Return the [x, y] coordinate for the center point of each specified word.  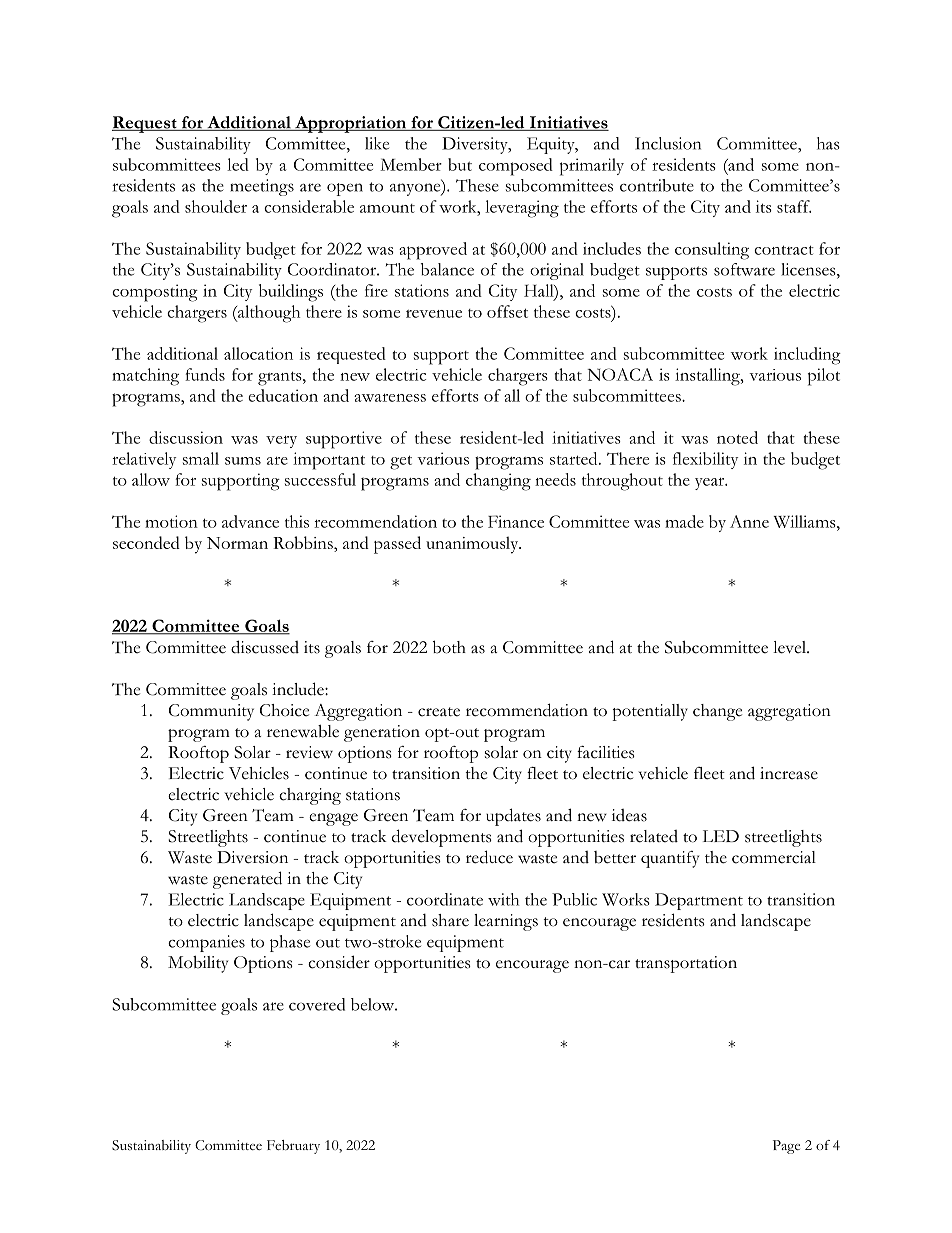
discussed [265, 647]
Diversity [476, 145]
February [293, 1147]
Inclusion [668, 143]
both [449, 647]
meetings [262, 187]
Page [786, 1147]
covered [317, 1004]
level [790, 647]
